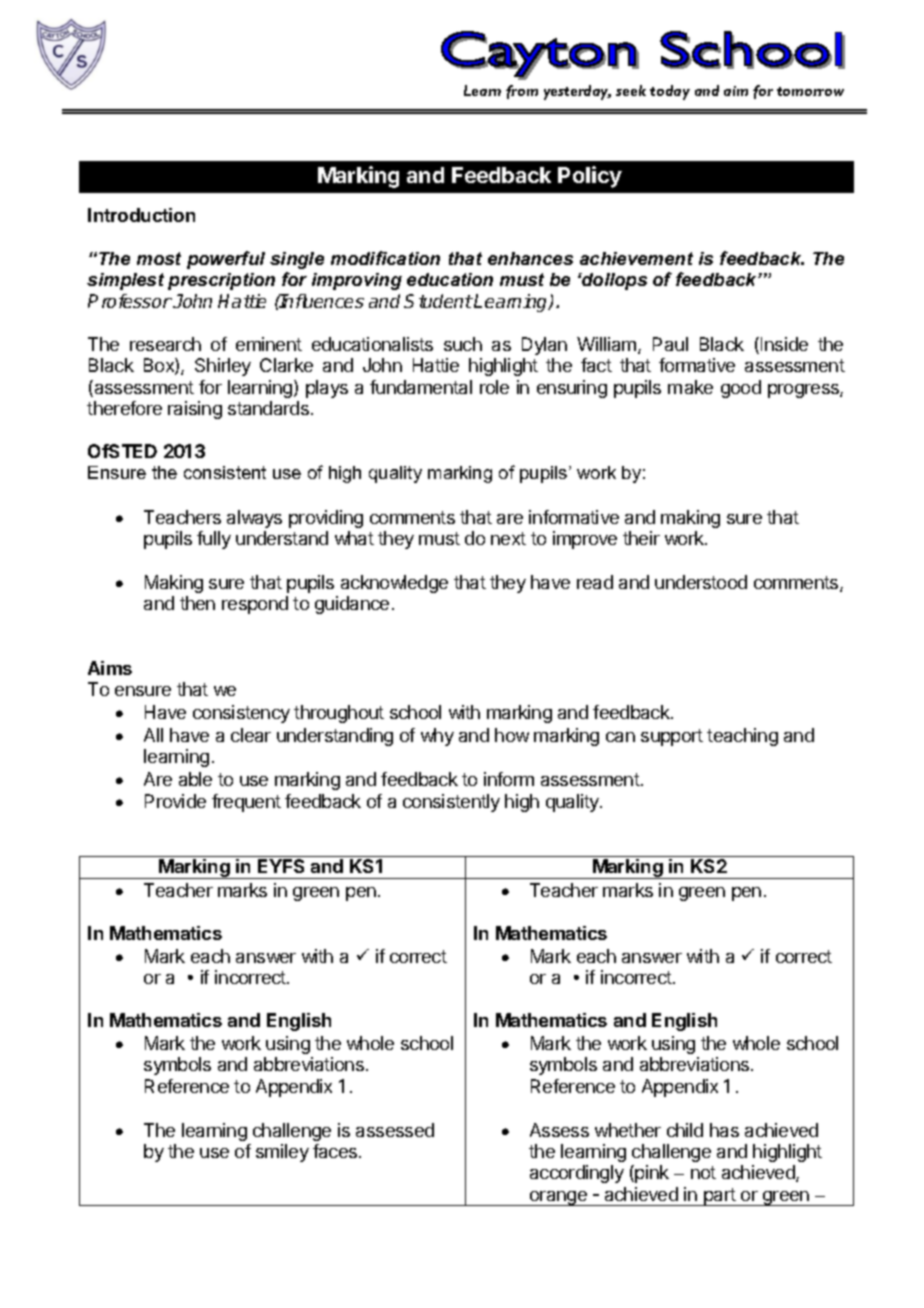 The height and width of the document is (1308, 924). What do you see at coordinates (522, 92) in the document?
I see `from` at bounding box center [522, 92].
